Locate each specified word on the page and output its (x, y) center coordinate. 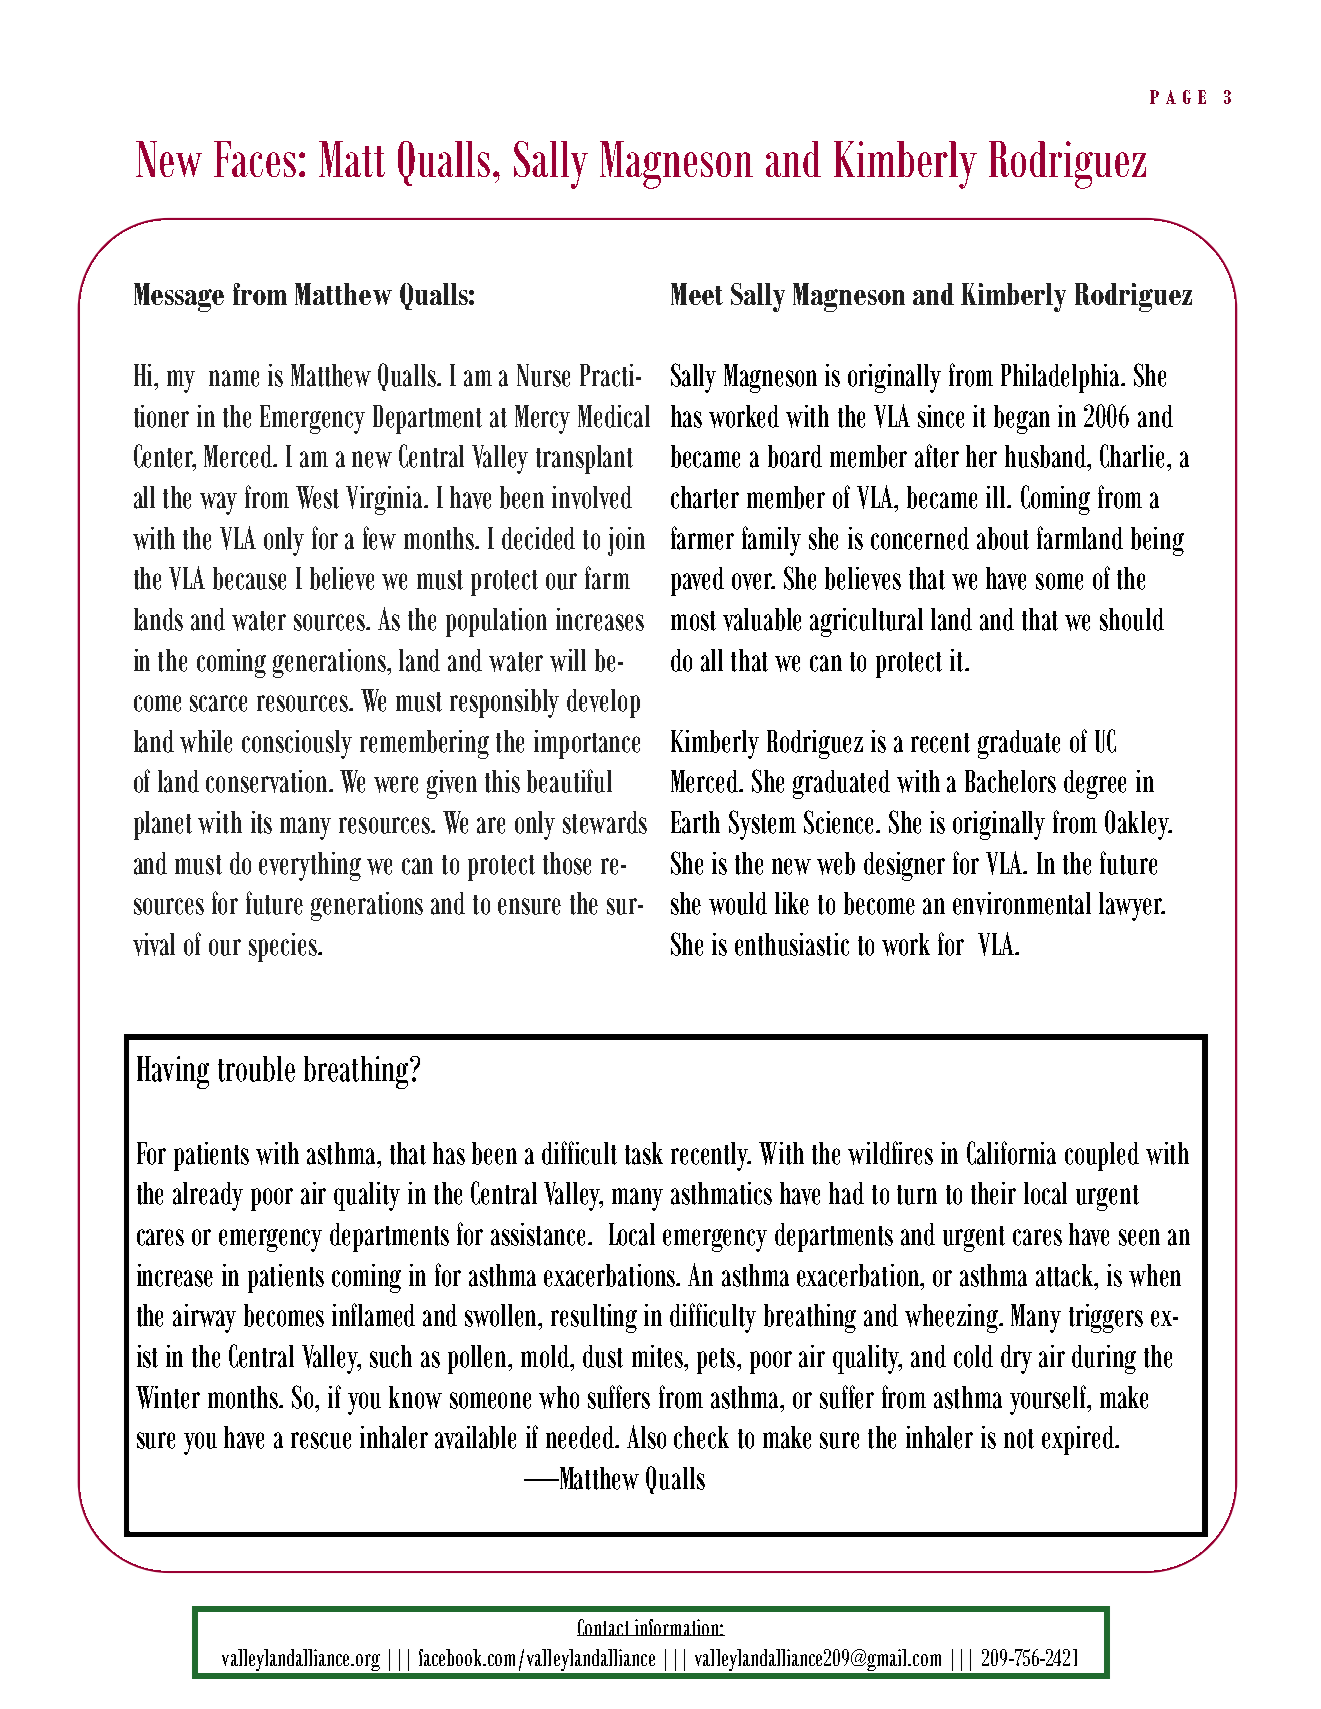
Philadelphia (1062, 378)
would (738, 903)
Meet (697, 294)
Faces (255, 159)
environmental (1022, 903)
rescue (321, 1440)
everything (310, 866)
